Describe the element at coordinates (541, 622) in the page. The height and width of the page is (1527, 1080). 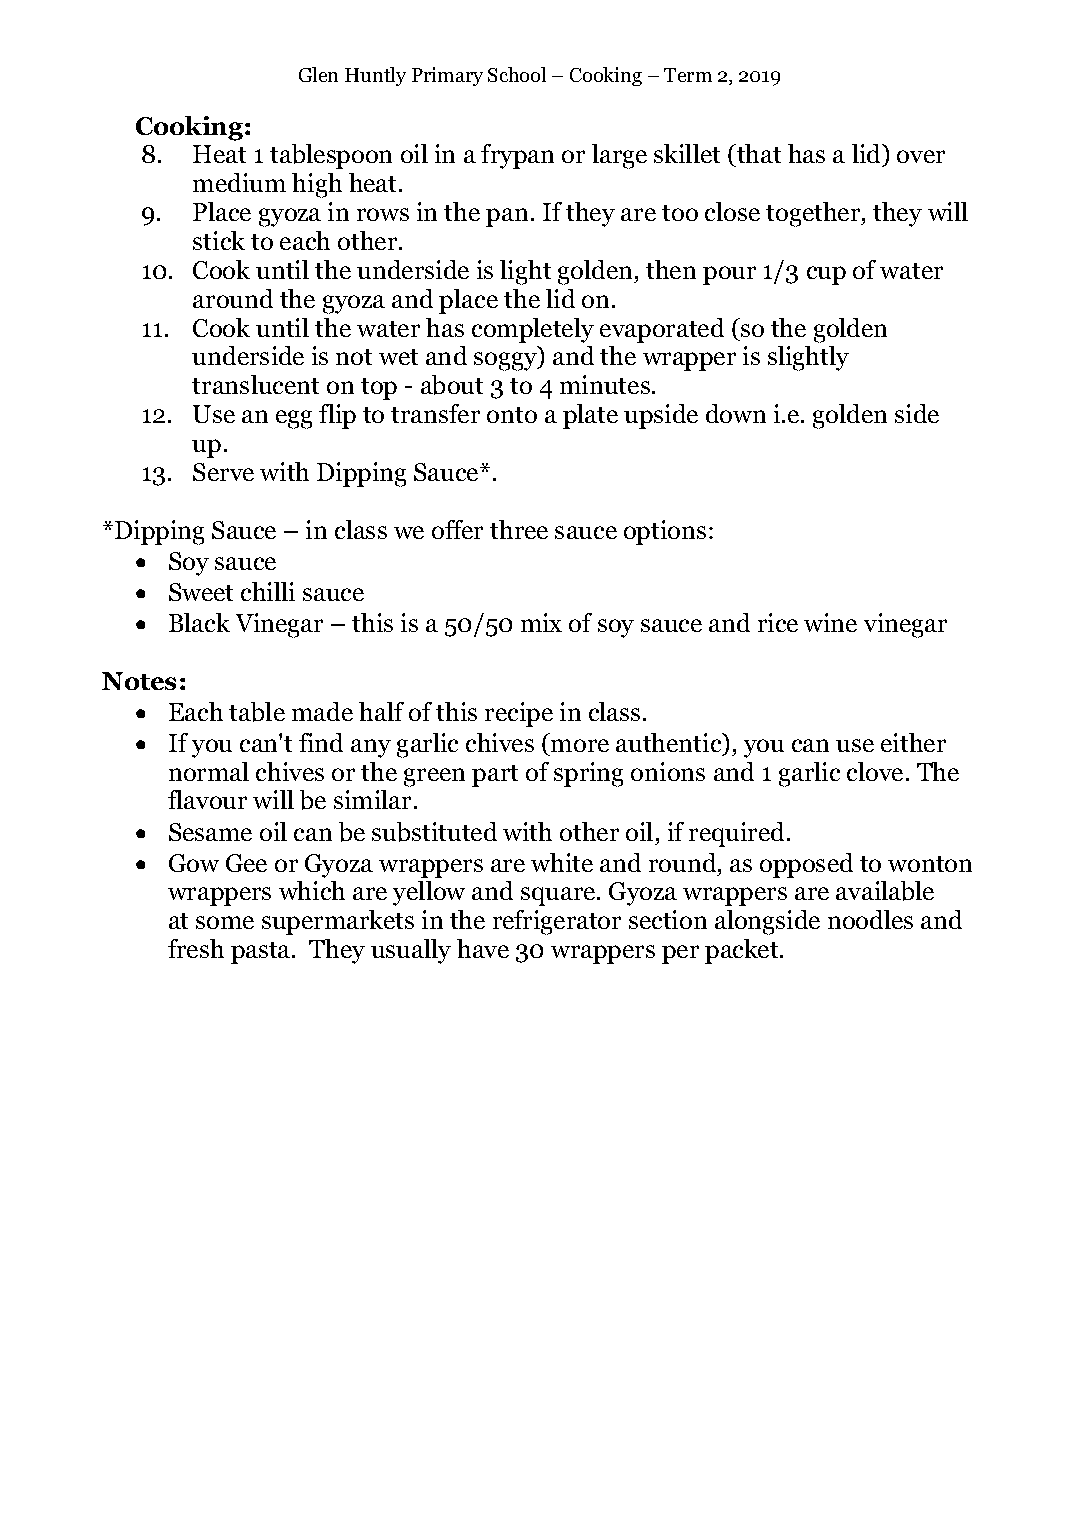
I see `mix` at that location.
